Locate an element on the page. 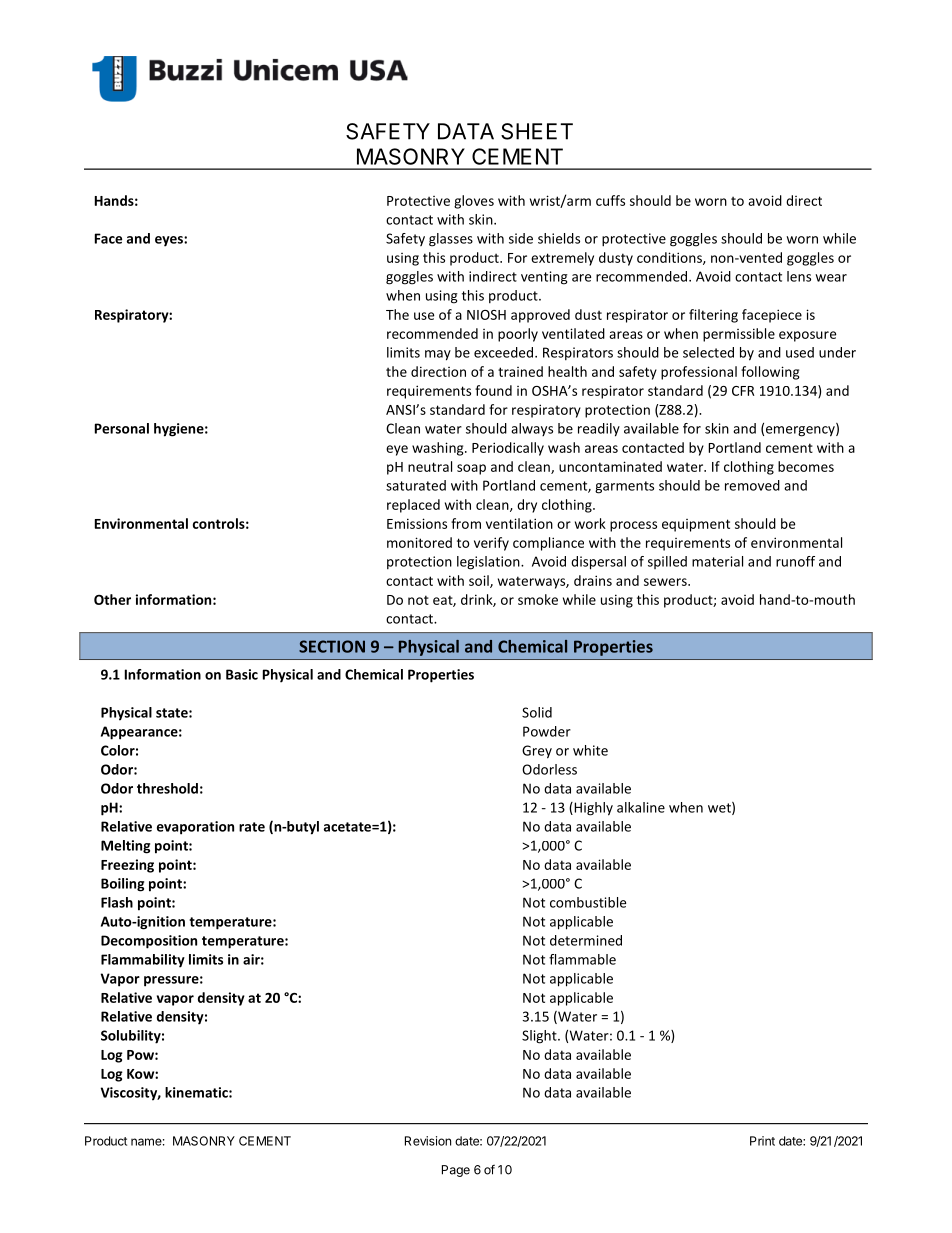 This page has width=952, height=1233. glasses is located at coordinates (451, 240).
